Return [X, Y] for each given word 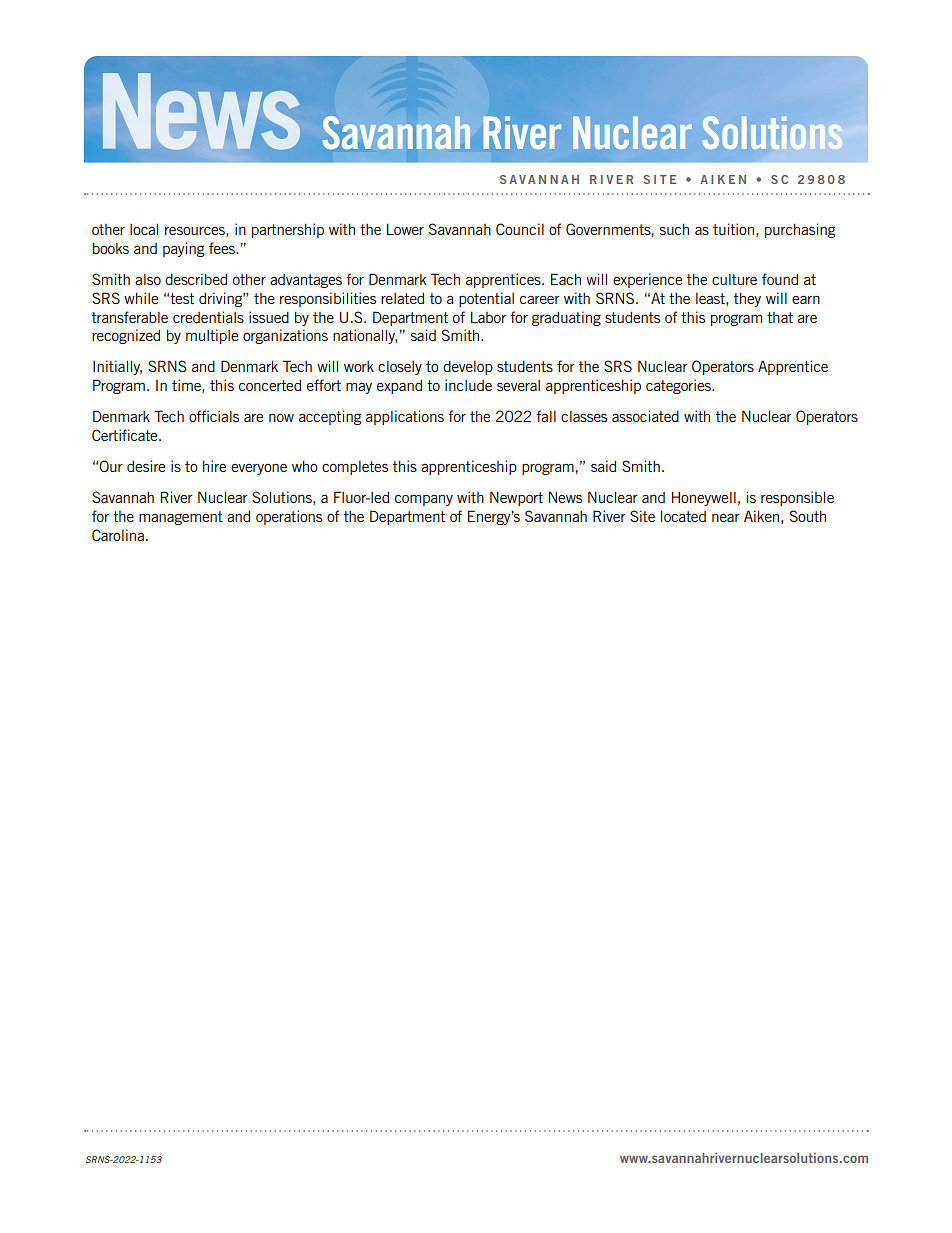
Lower [405, 229]
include [468, 385]
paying [183, 249]
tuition [733, 229]
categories [679, 386]
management [181, 518]
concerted [270, 385]
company [424, 500]
